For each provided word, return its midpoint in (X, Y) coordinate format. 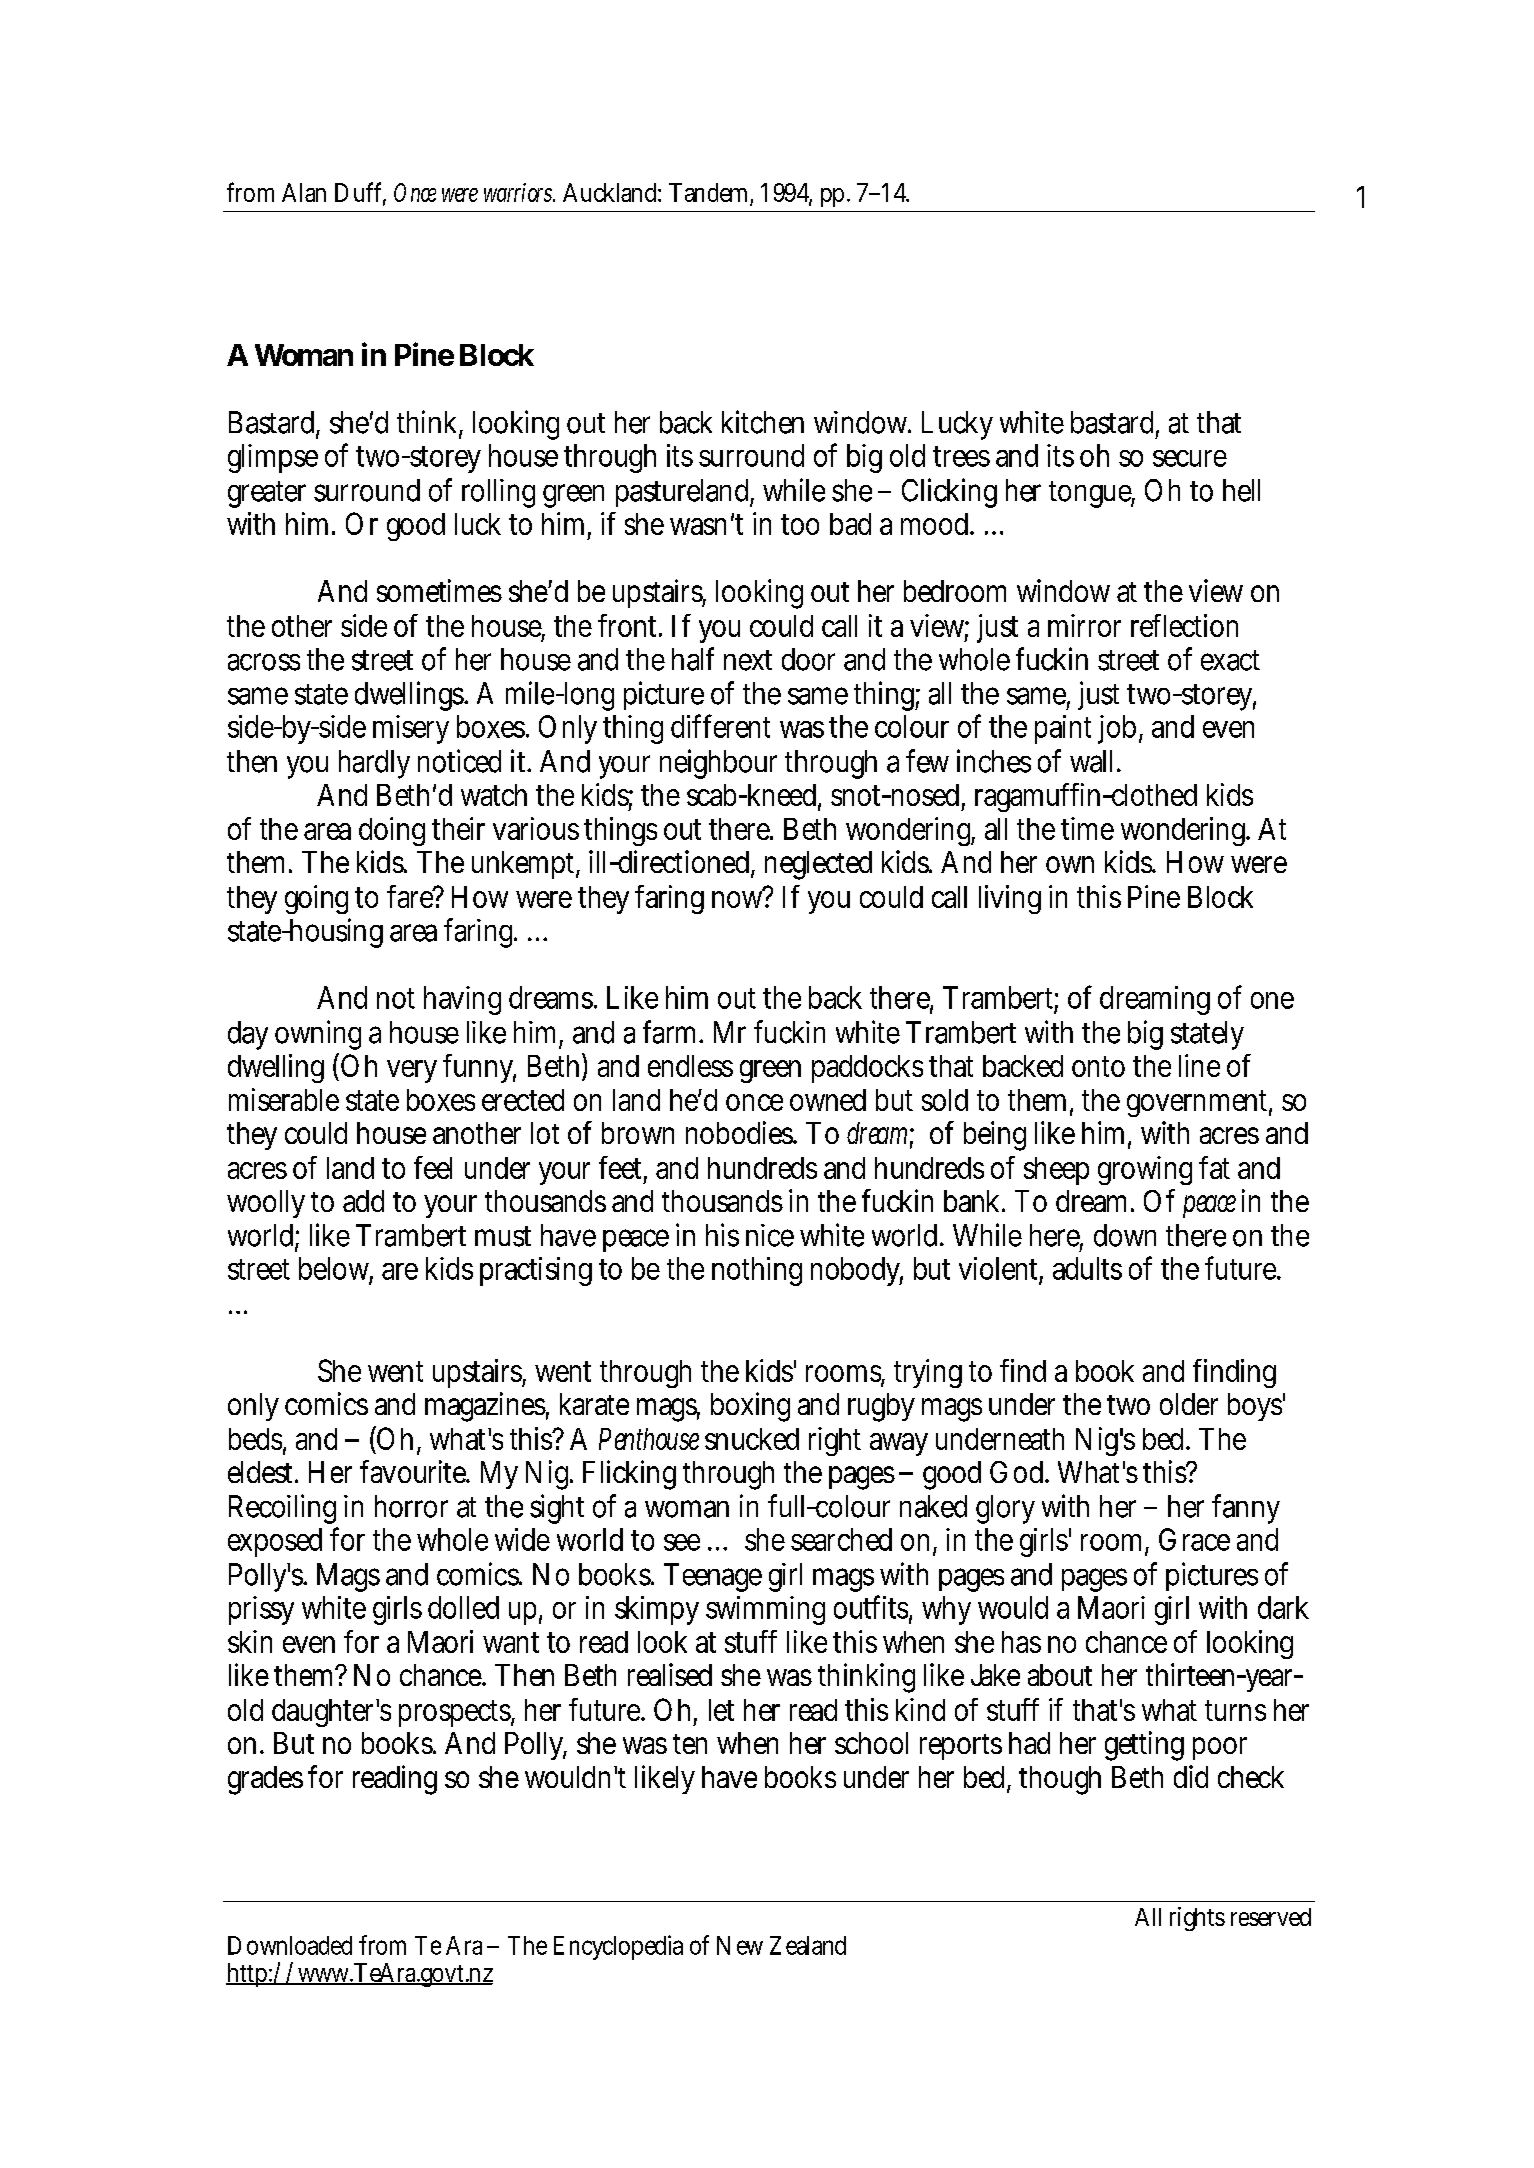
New (740, 1945)
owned (828, 1100)
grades (265, 1780)
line (1199, 1065)
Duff (360, 193)
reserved (1271, 1917)
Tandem (711, 194)
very (412, 1071)
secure (1190, 458)
